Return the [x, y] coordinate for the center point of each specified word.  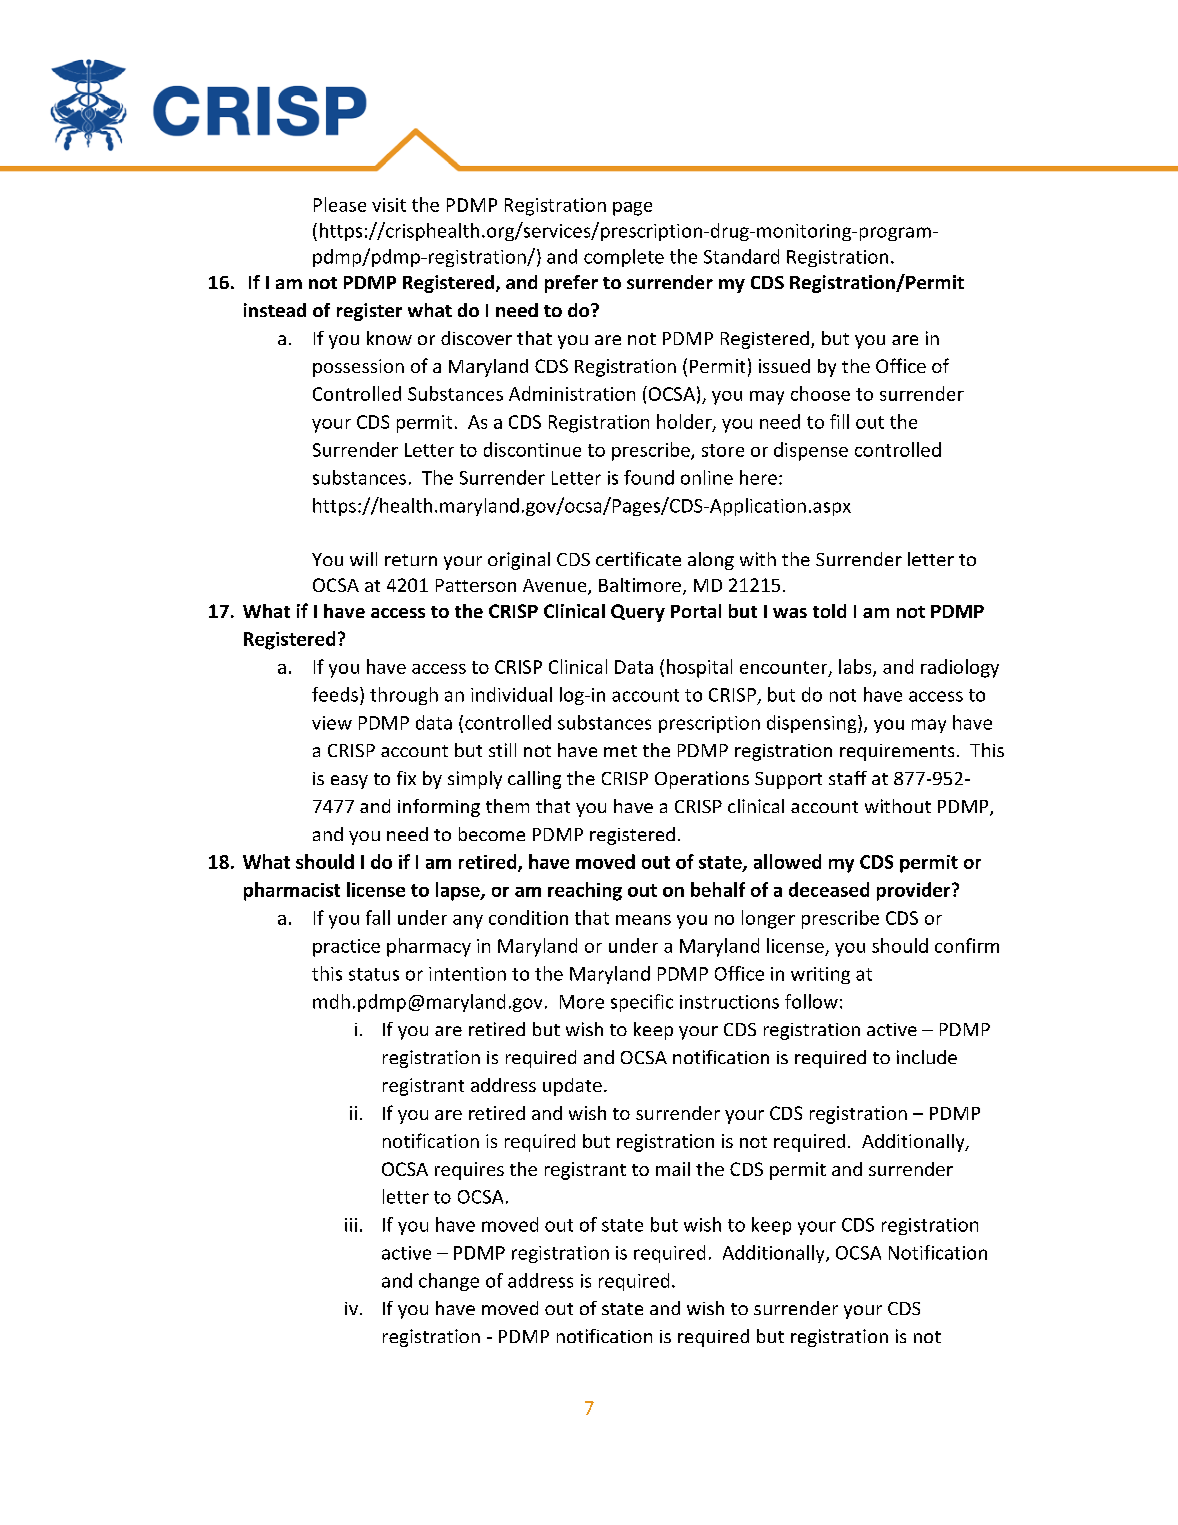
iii [351, 1225]
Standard [741, 256]
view [332, 723]
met [620, 751]
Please [340, 204]
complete [624, 258]
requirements [897, 752]
